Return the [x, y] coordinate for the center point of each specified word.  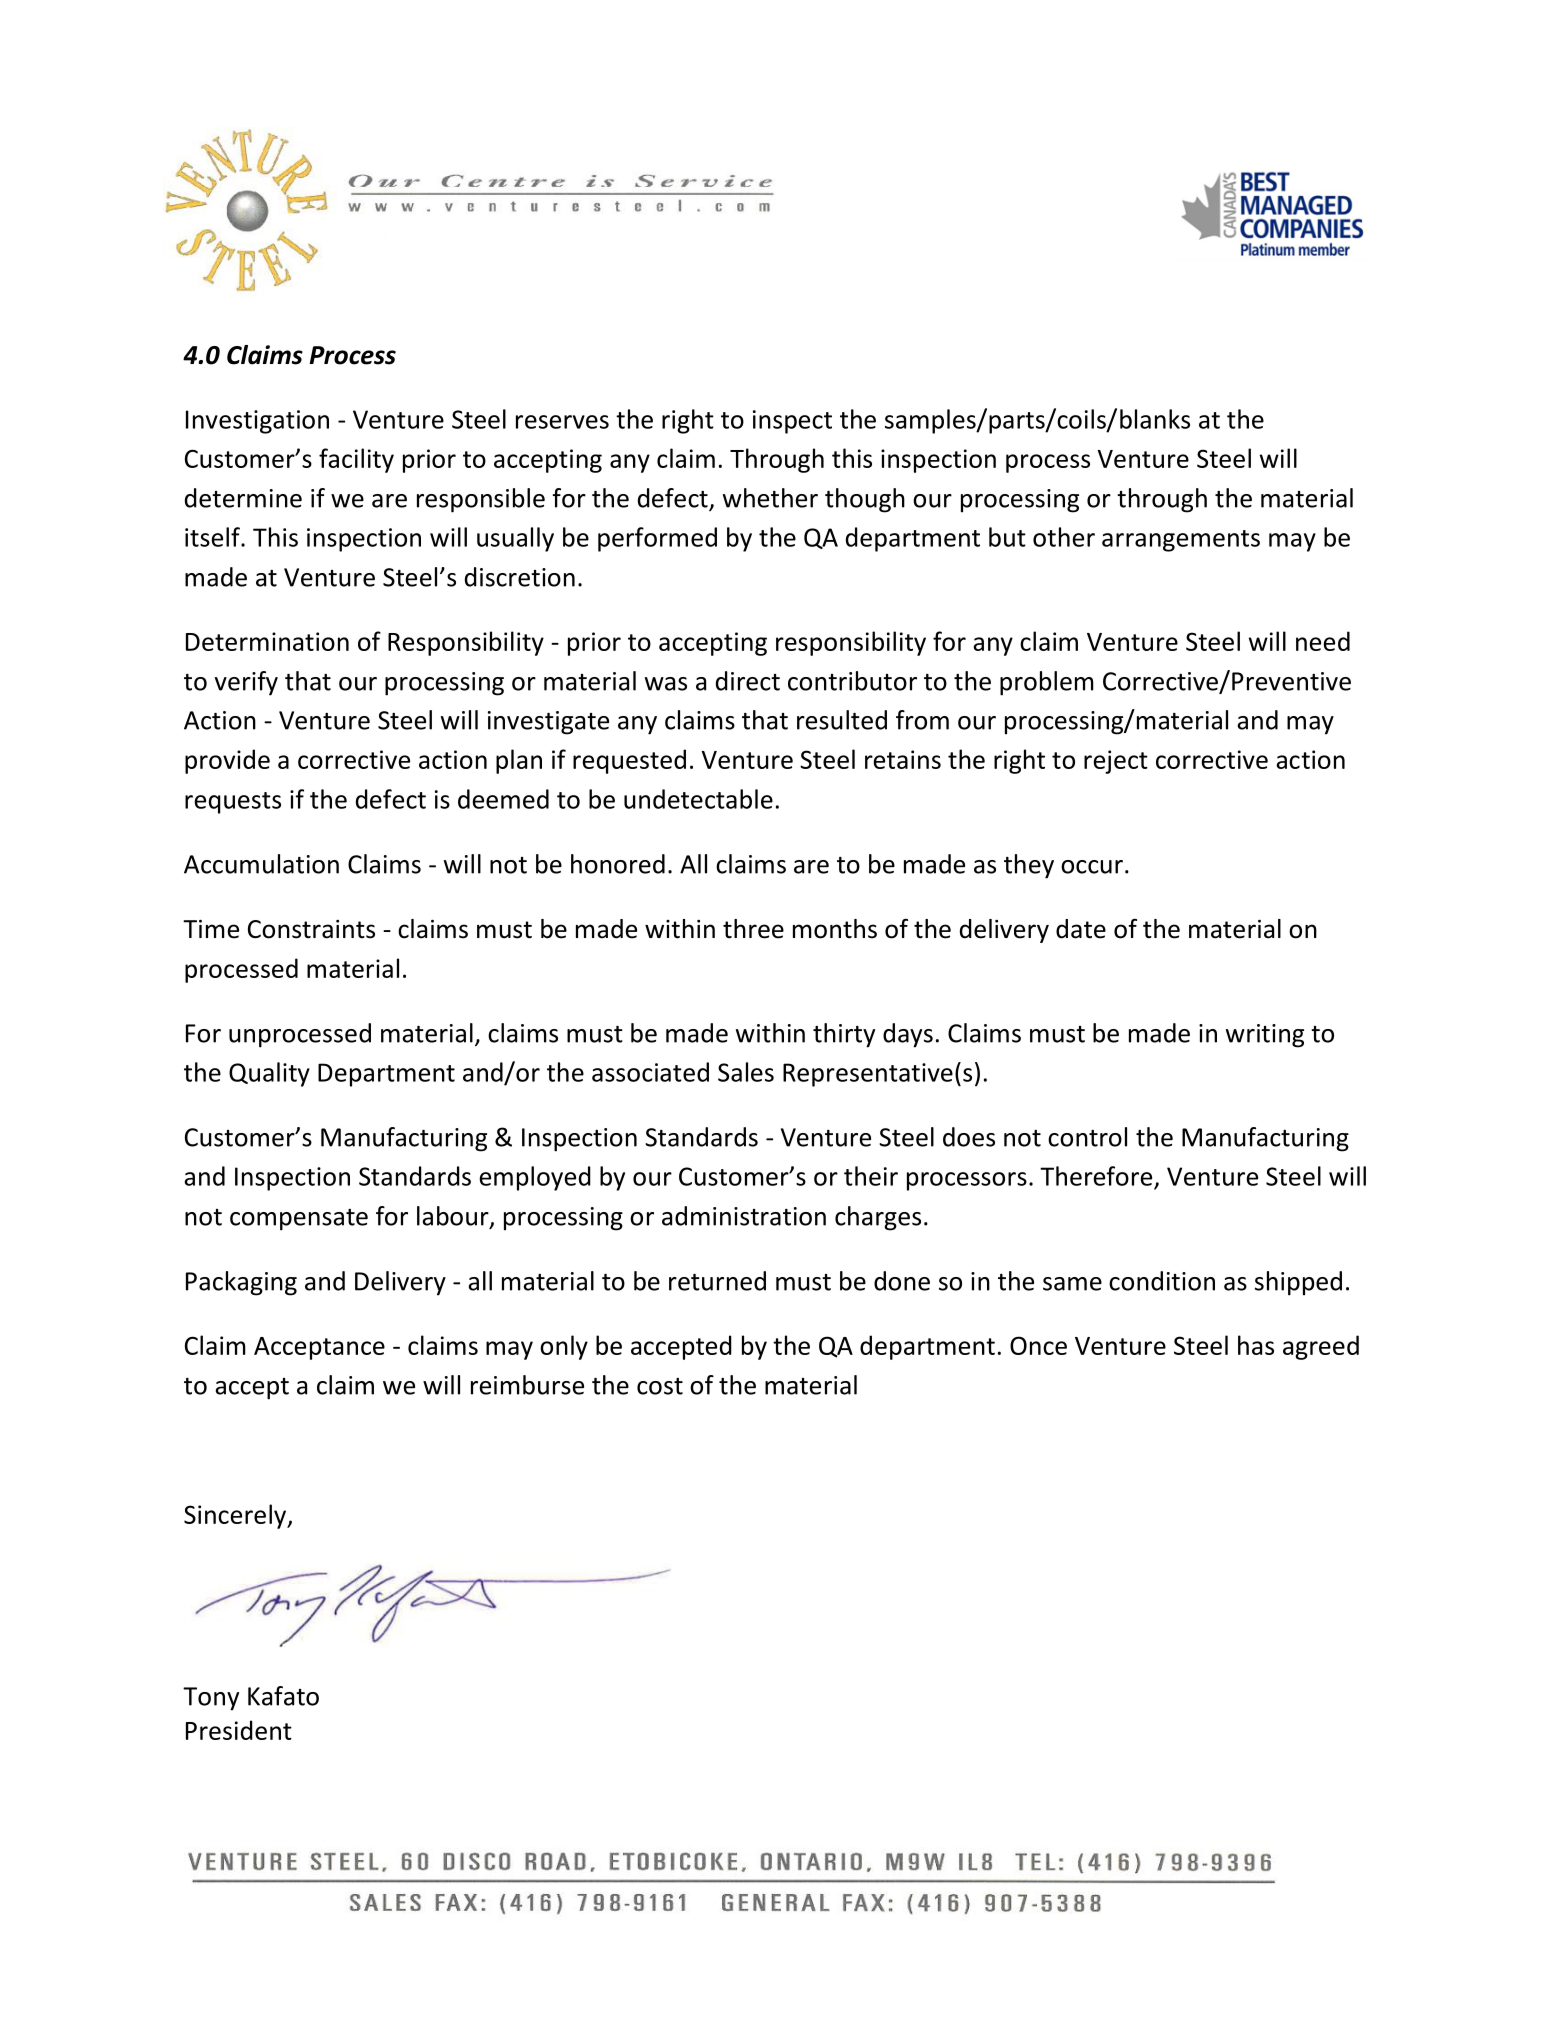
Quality [269, 1074]
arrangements [1181, 541]
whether [770, 498]
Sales [746, 1072]
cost [660, 1386]
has [1256, 1345]
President [239, 1730]
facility [356, 460]
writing [1265, 1036]
